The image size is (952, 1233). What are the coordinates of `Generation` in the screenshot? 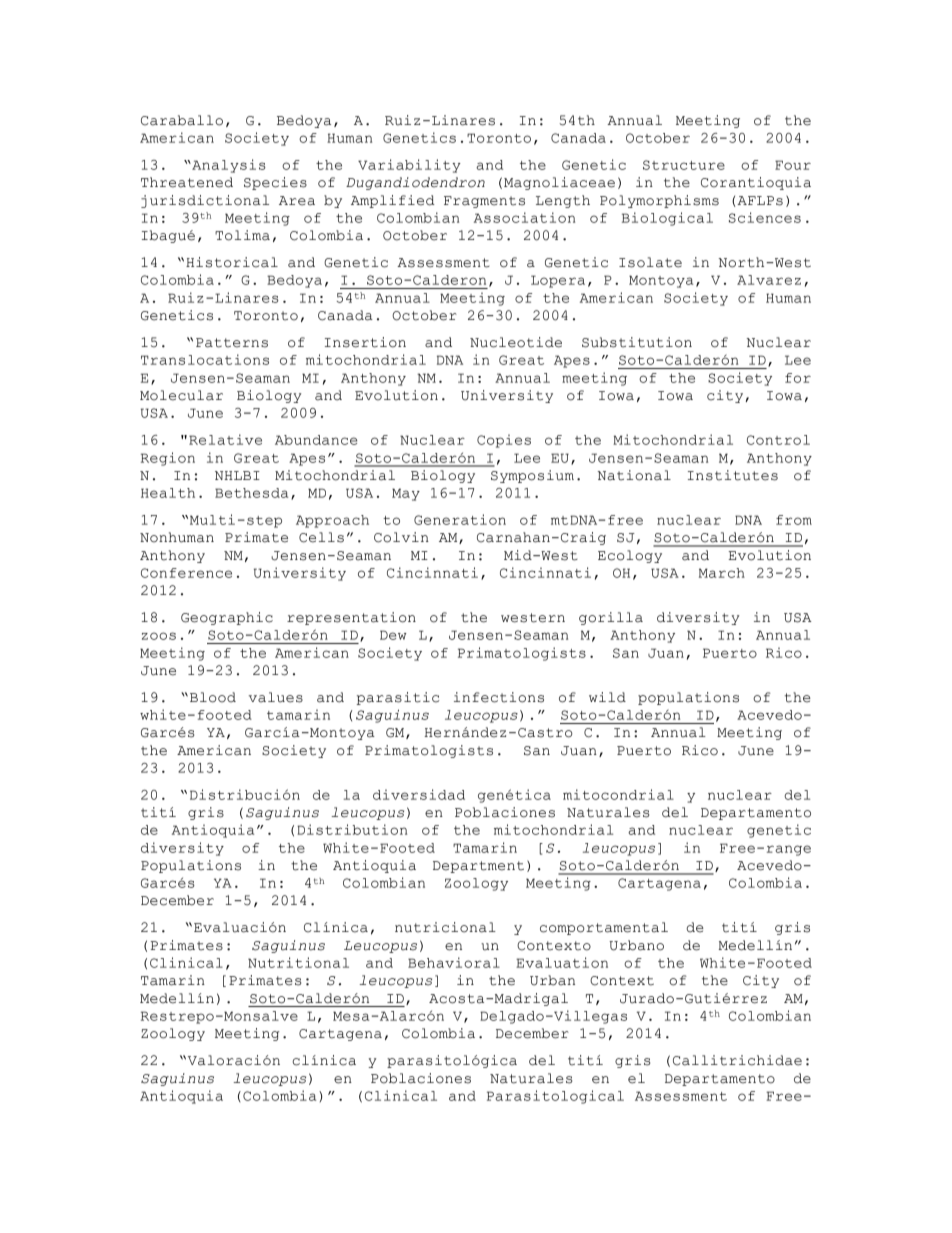 It's located at (460, 519).
